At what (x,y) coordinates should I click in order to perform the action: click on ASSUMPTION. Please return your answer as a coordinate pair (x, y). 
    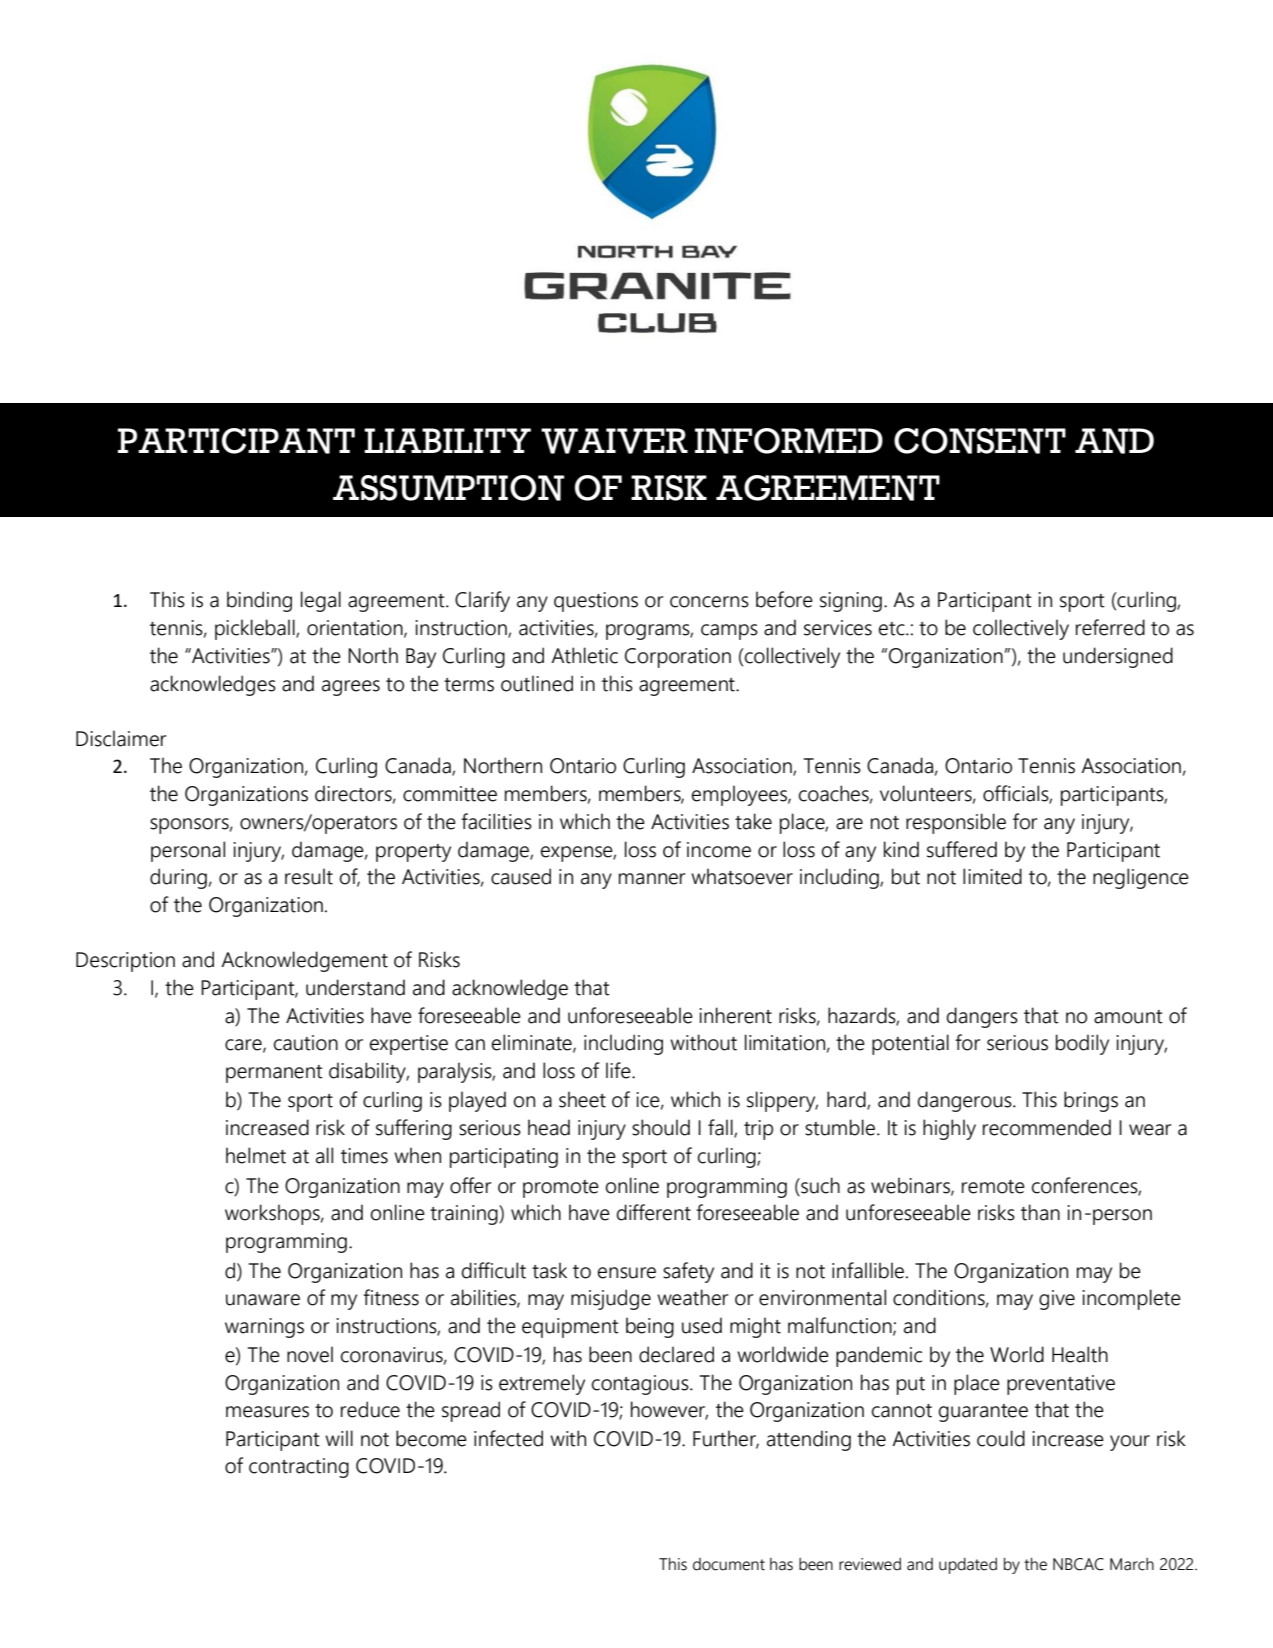
    Looking at the image, I should click on (448, 488).
